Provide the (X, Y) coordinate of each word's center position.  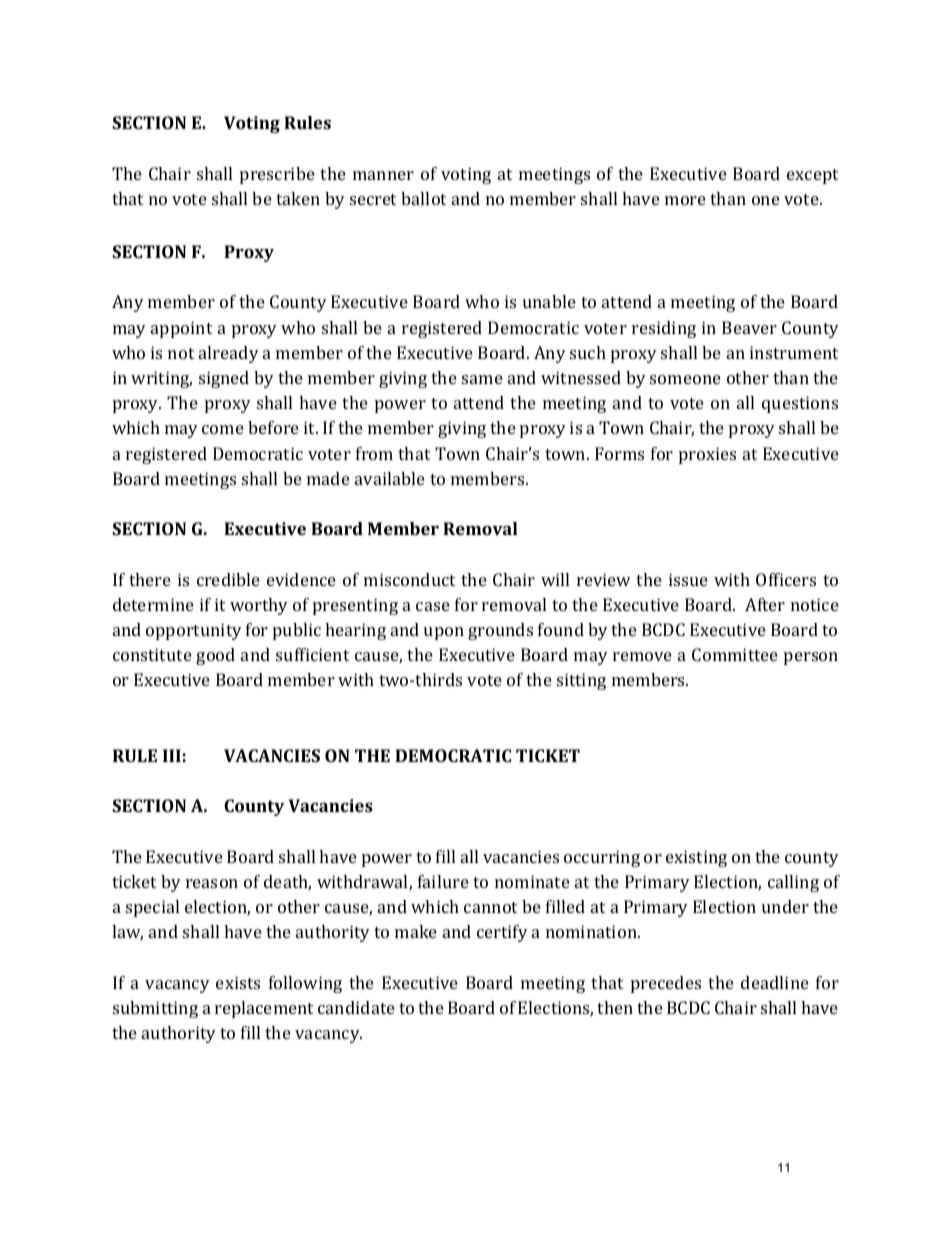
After (765, 604)
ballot (423, 198)
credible (228, 579)
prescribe (277, 175)
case (433, 606)
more (685, 200)
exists (238, 982)
